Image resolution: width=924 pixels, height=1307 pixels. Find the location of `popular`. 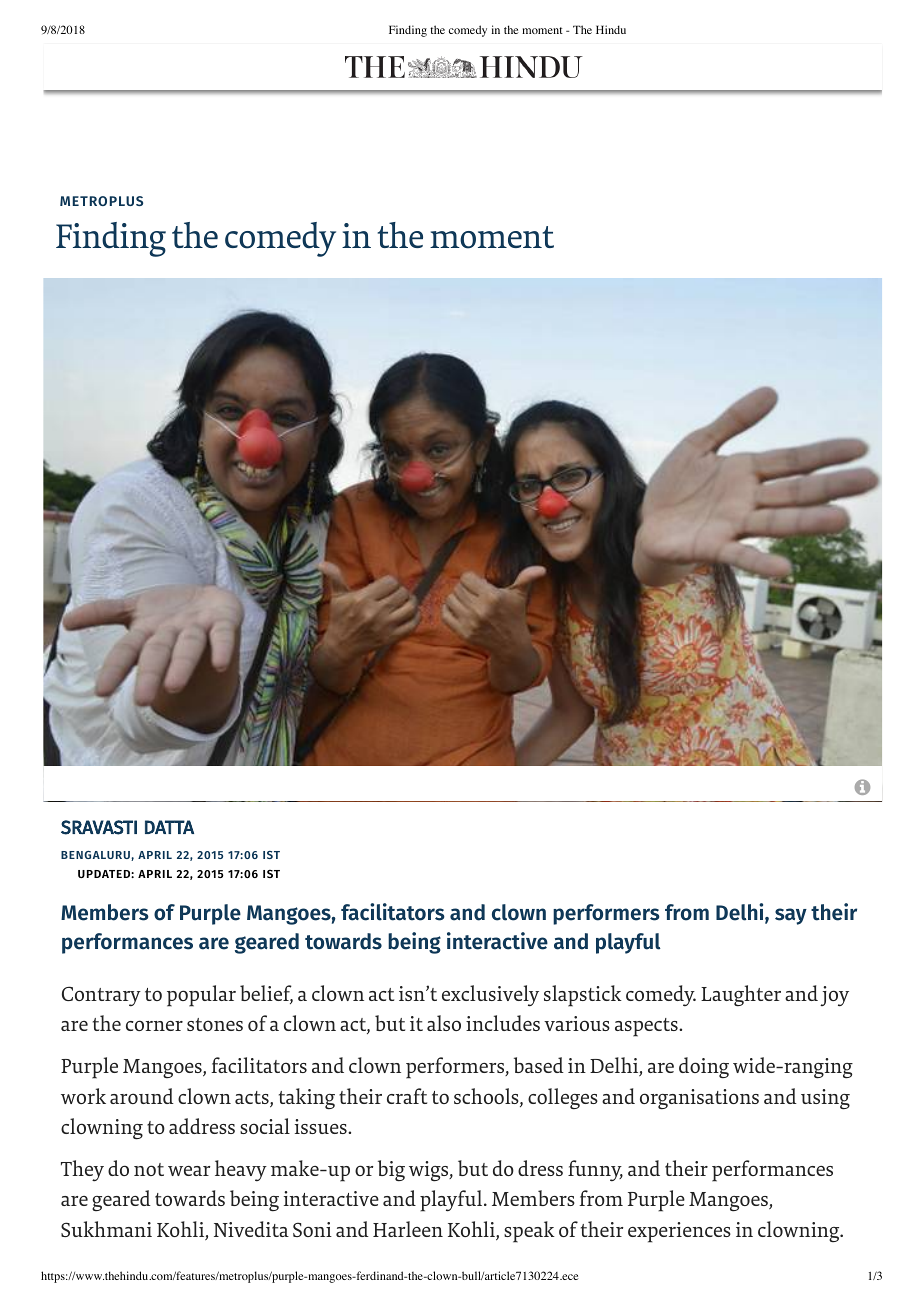

popular is located at coordinates (201, 996).
